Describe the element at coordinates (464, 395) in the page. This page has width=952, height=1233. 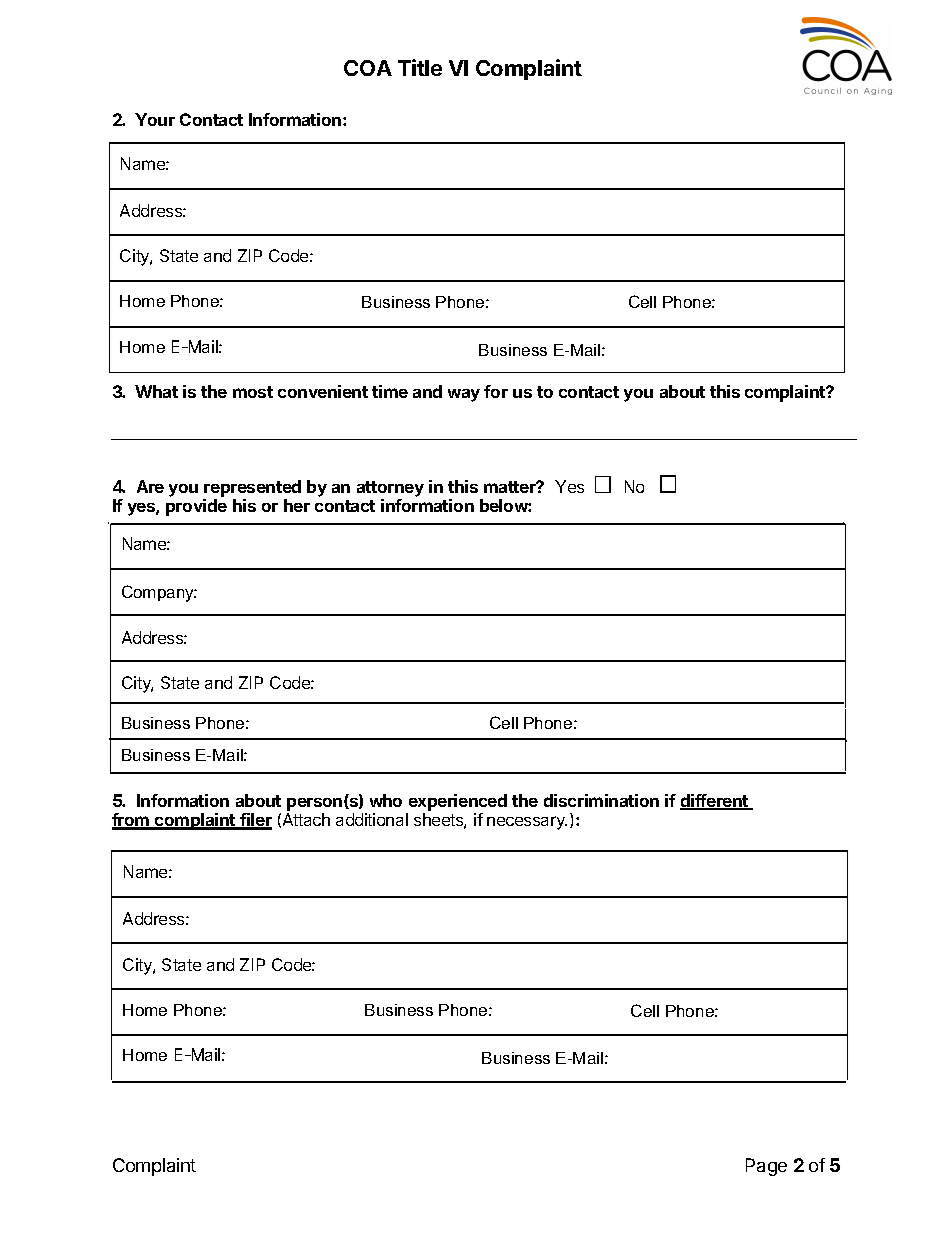
I see `way` at that location.
